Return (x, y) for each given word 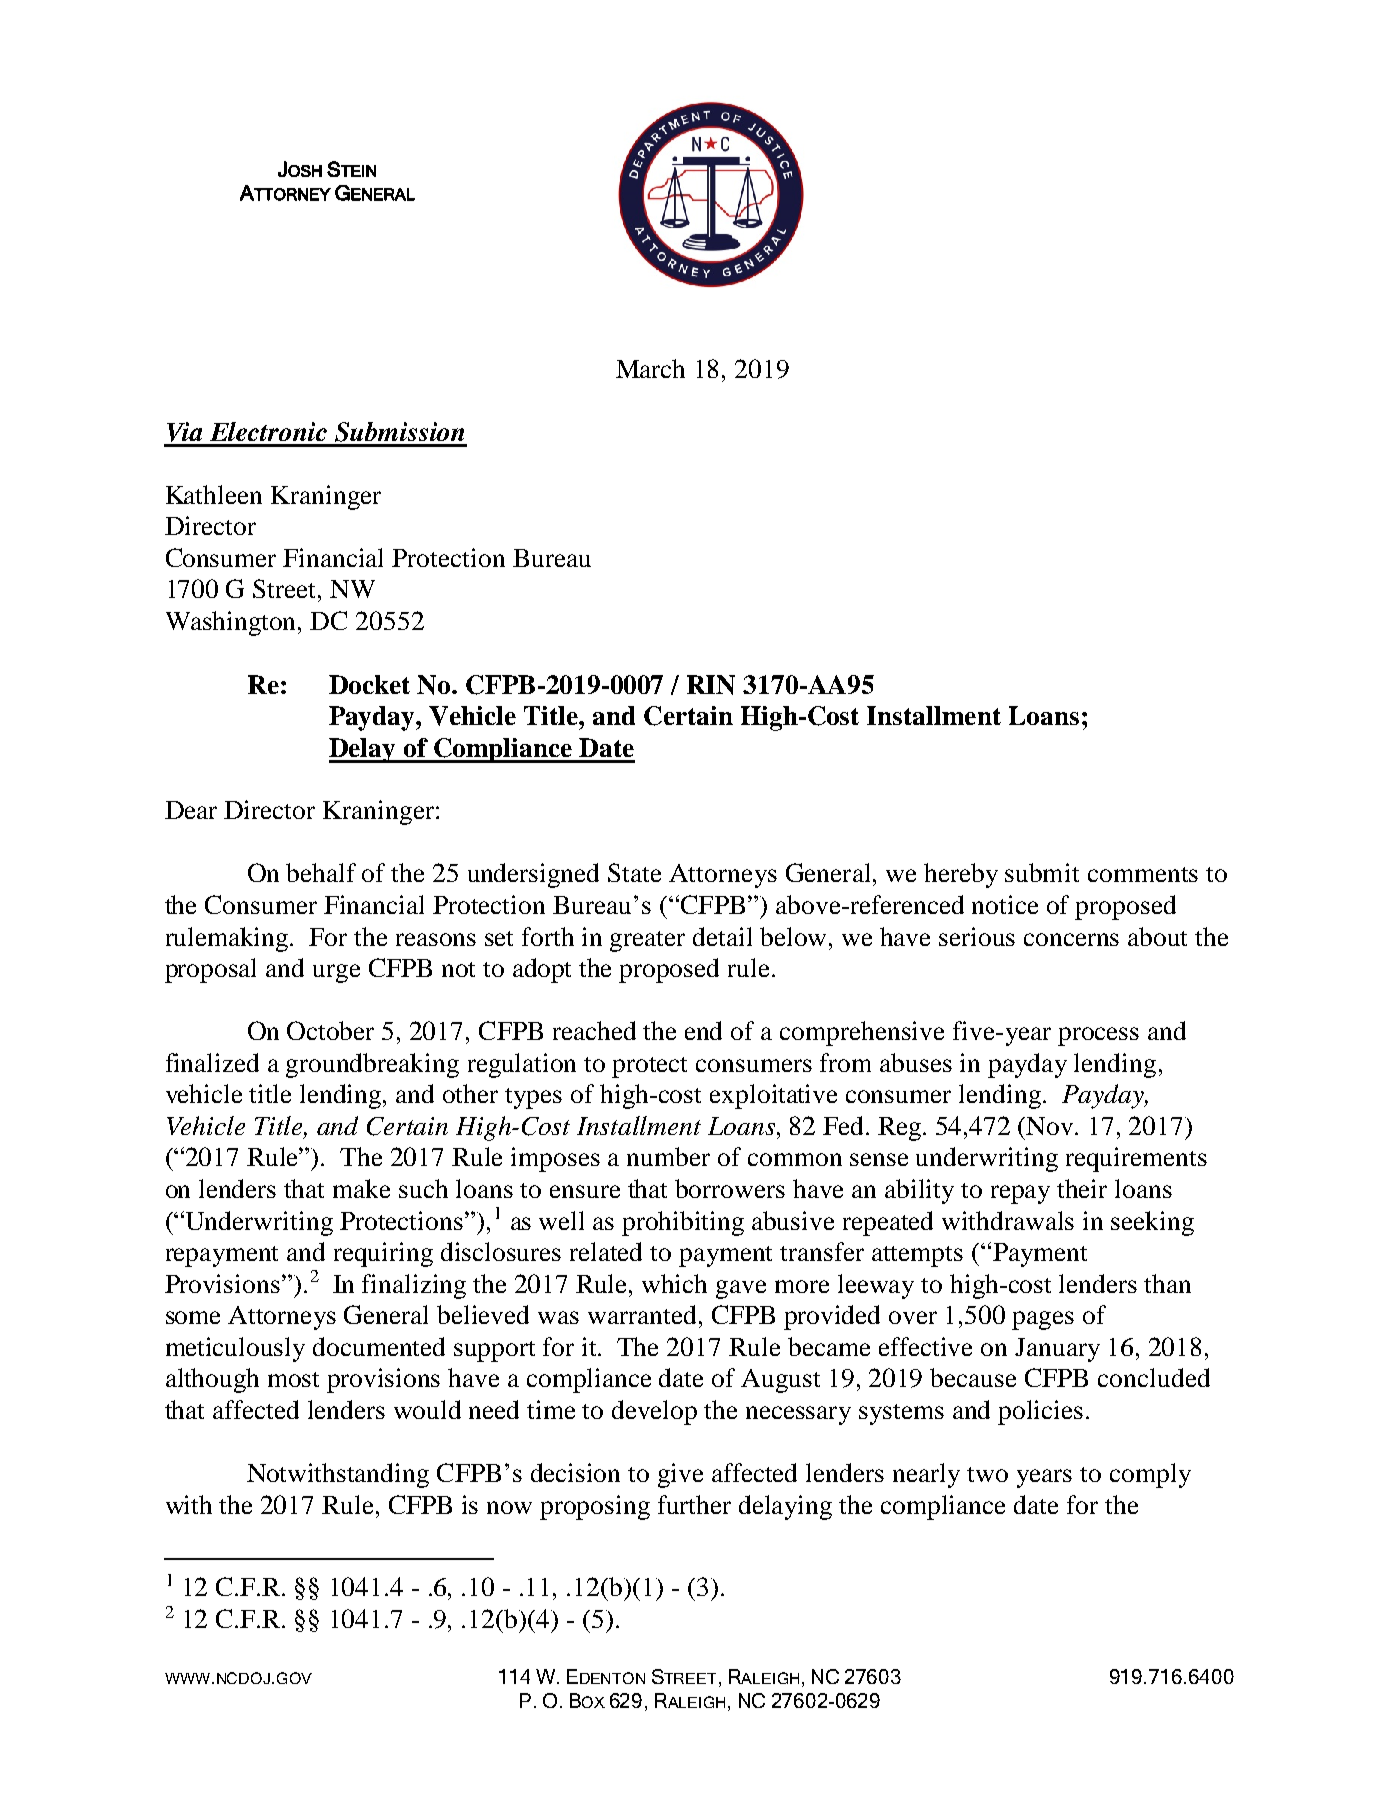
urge (336, 973)
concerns (1071, 939)
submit (1042, 872)
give (680, 1475)
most (293, 1379)
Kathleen (214, 494)
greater (647, 941)
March (650, 368)
